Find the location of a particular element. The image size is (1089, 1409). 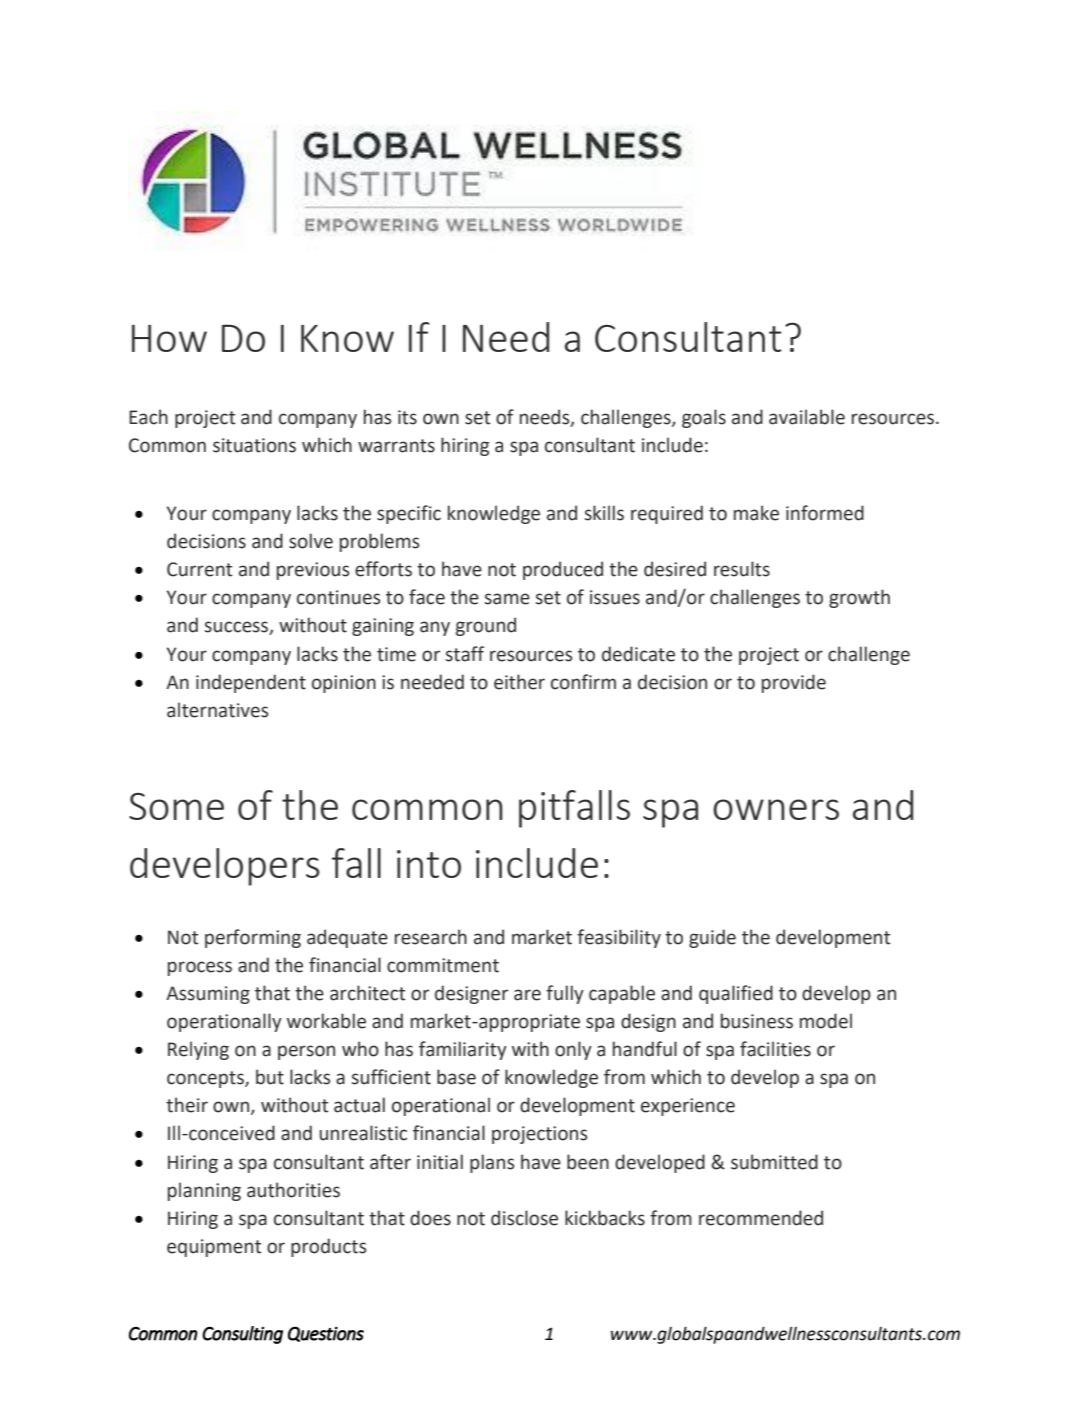

How is located at coordinates (169, 338).
